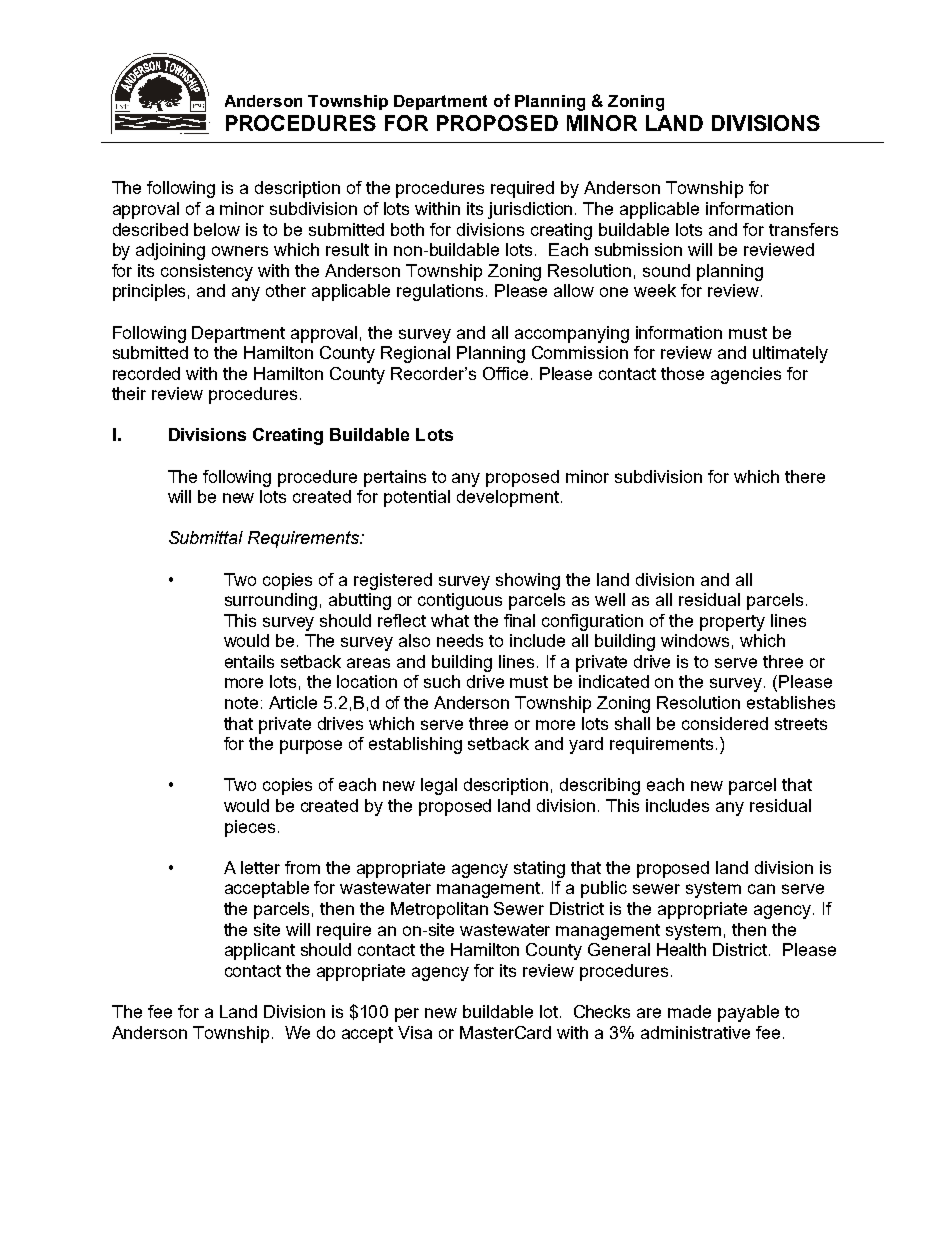  What do you see at coordinates (415, 1032) in the screenshot?
I see `Visa` at bounding box center [415, 1032].
